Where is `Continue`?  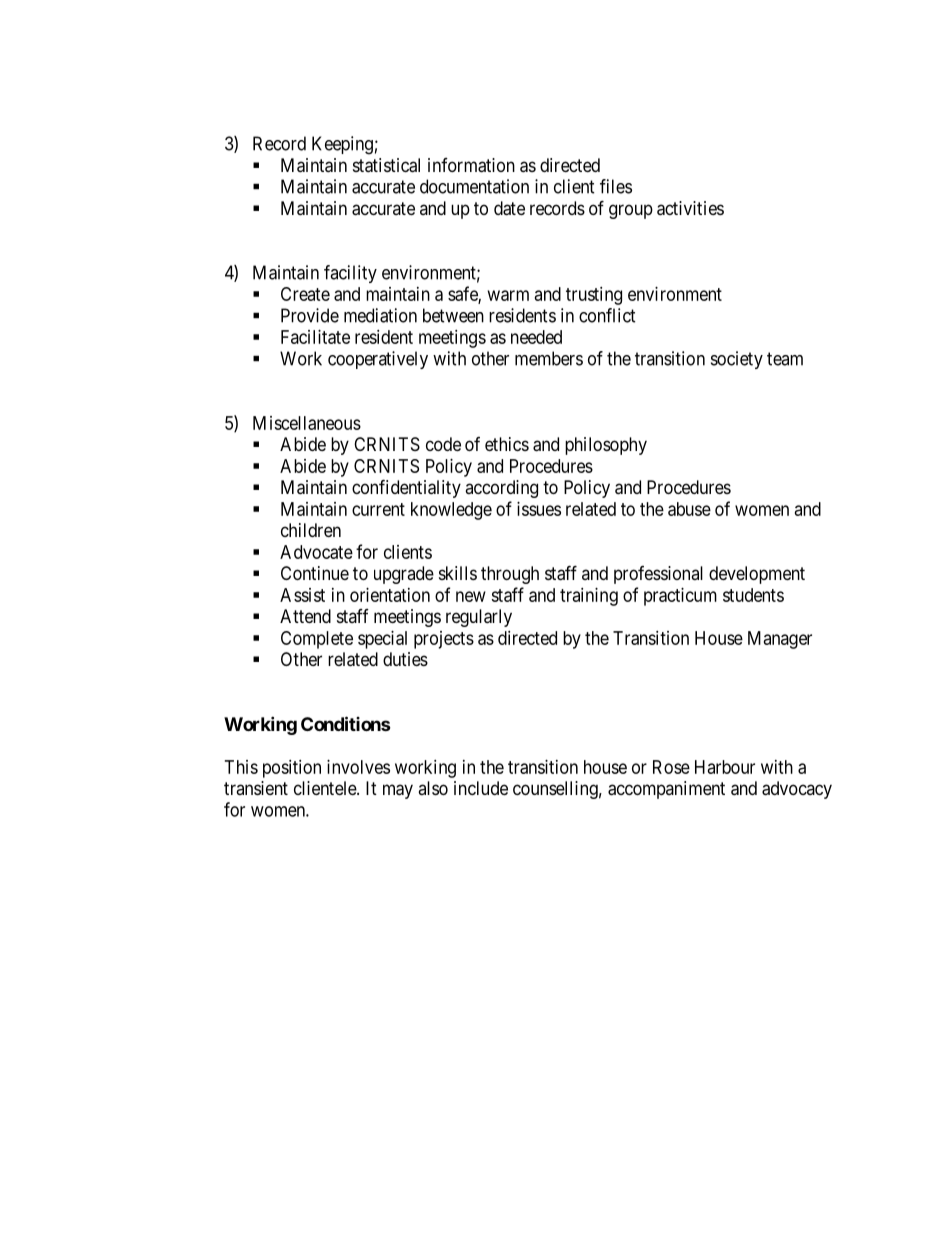 Continue is located at coordinates (315, 573).
